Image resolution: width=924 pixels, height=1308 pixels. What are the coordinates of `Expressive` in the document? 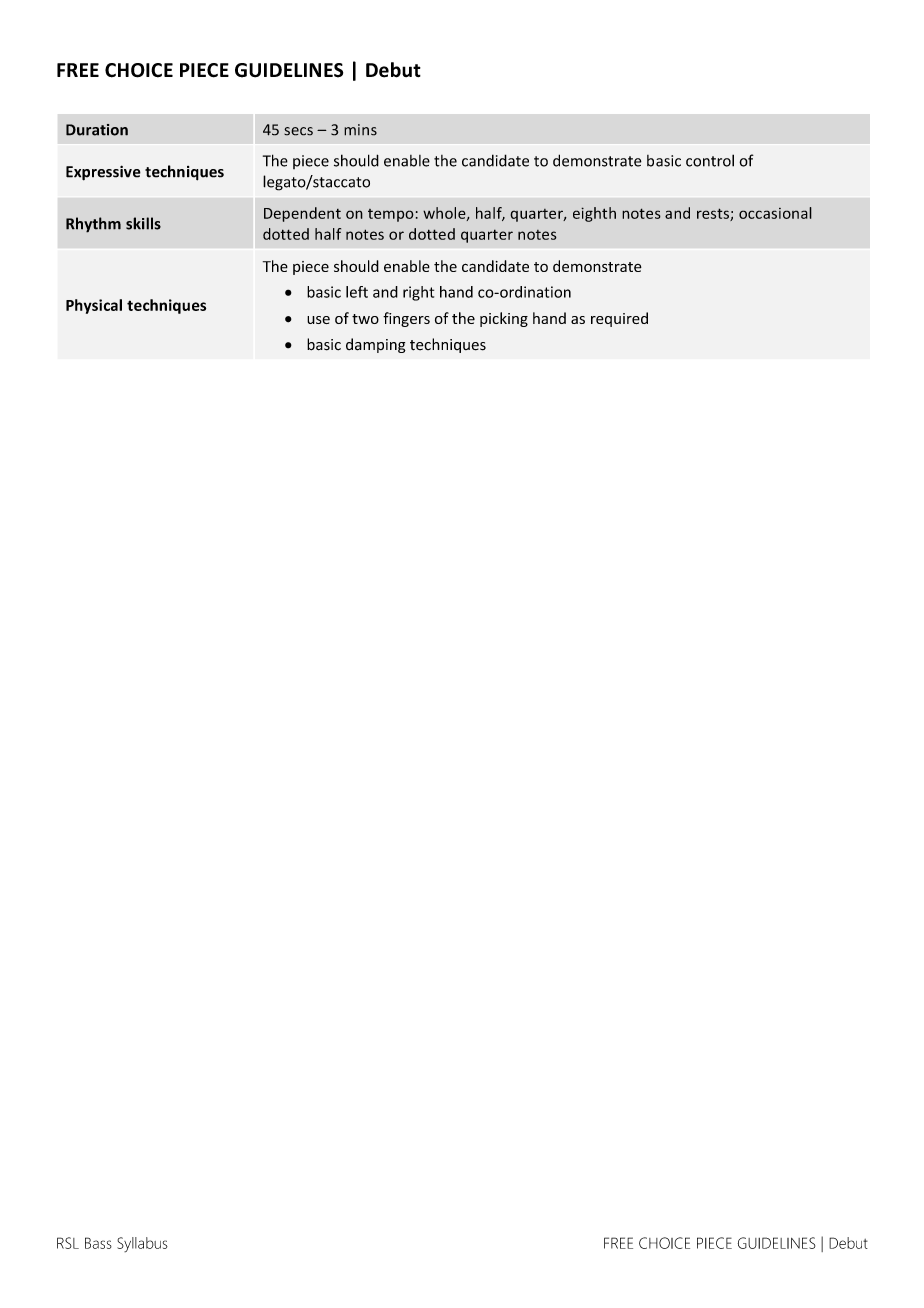 It's located at (103, 173).
